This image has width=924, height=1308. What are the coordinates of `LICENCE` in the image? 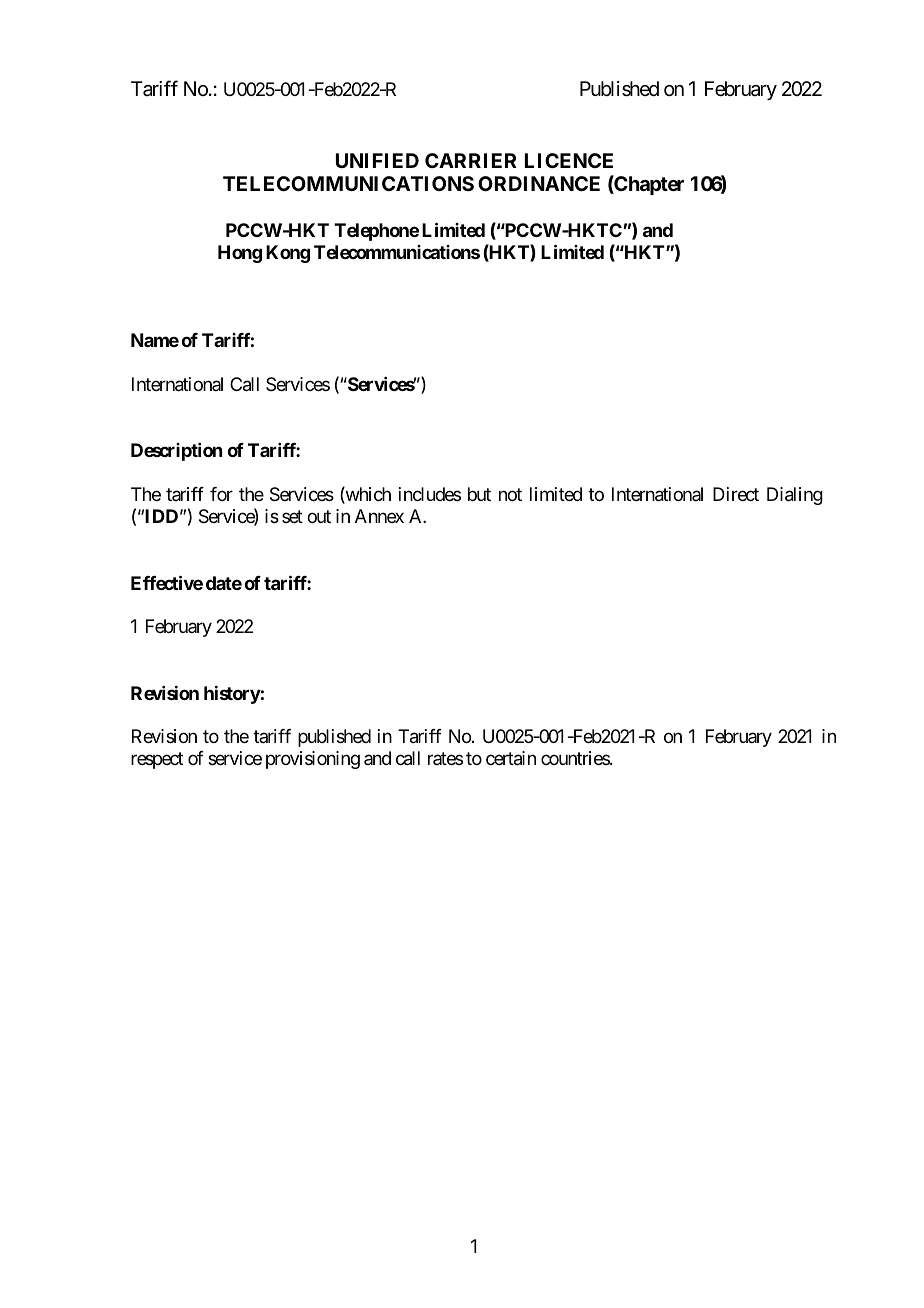 It's located at (569, 160).
